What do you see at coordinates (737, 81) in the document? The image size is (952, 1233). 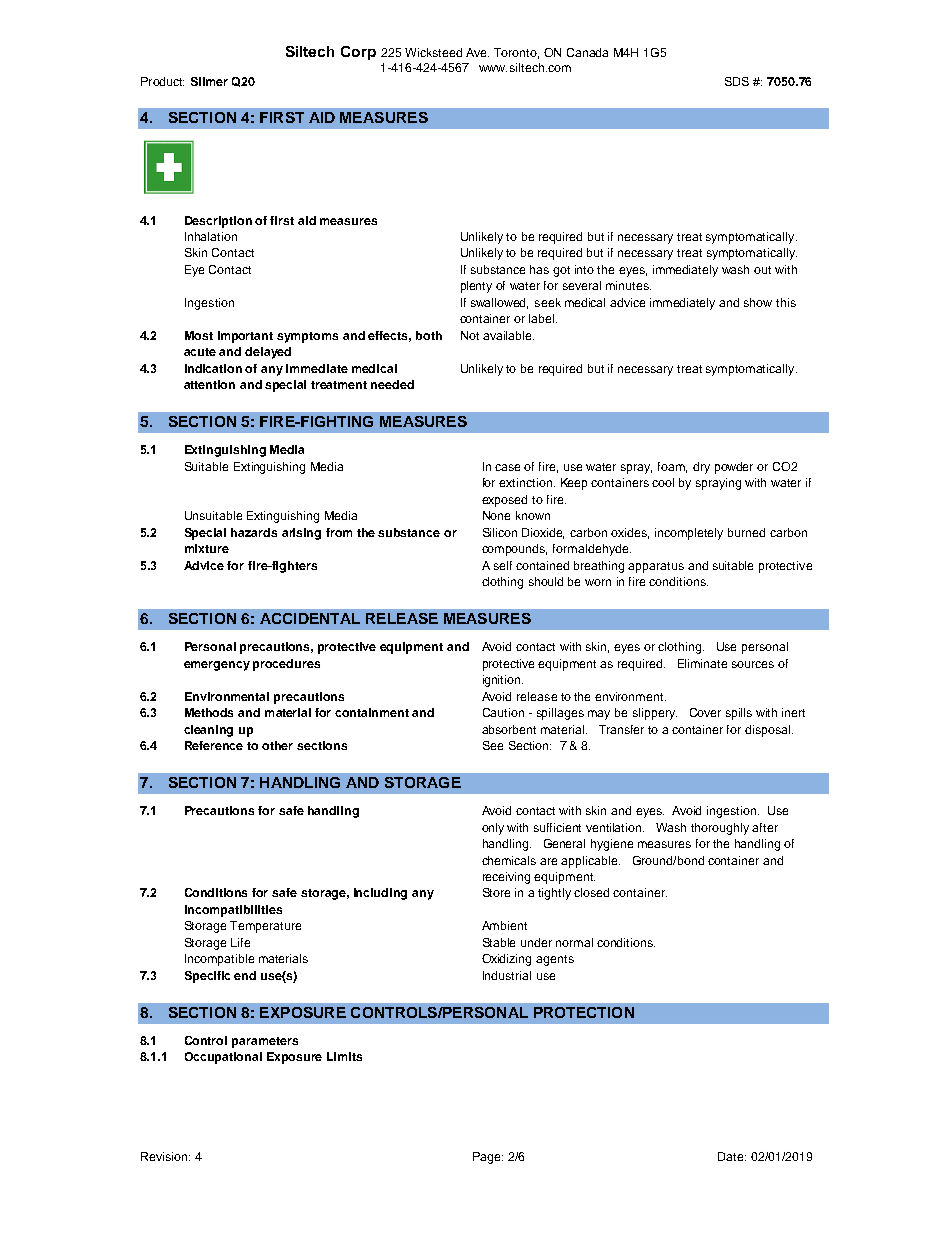 I see `SDS` at bounding box center [737, 81].
